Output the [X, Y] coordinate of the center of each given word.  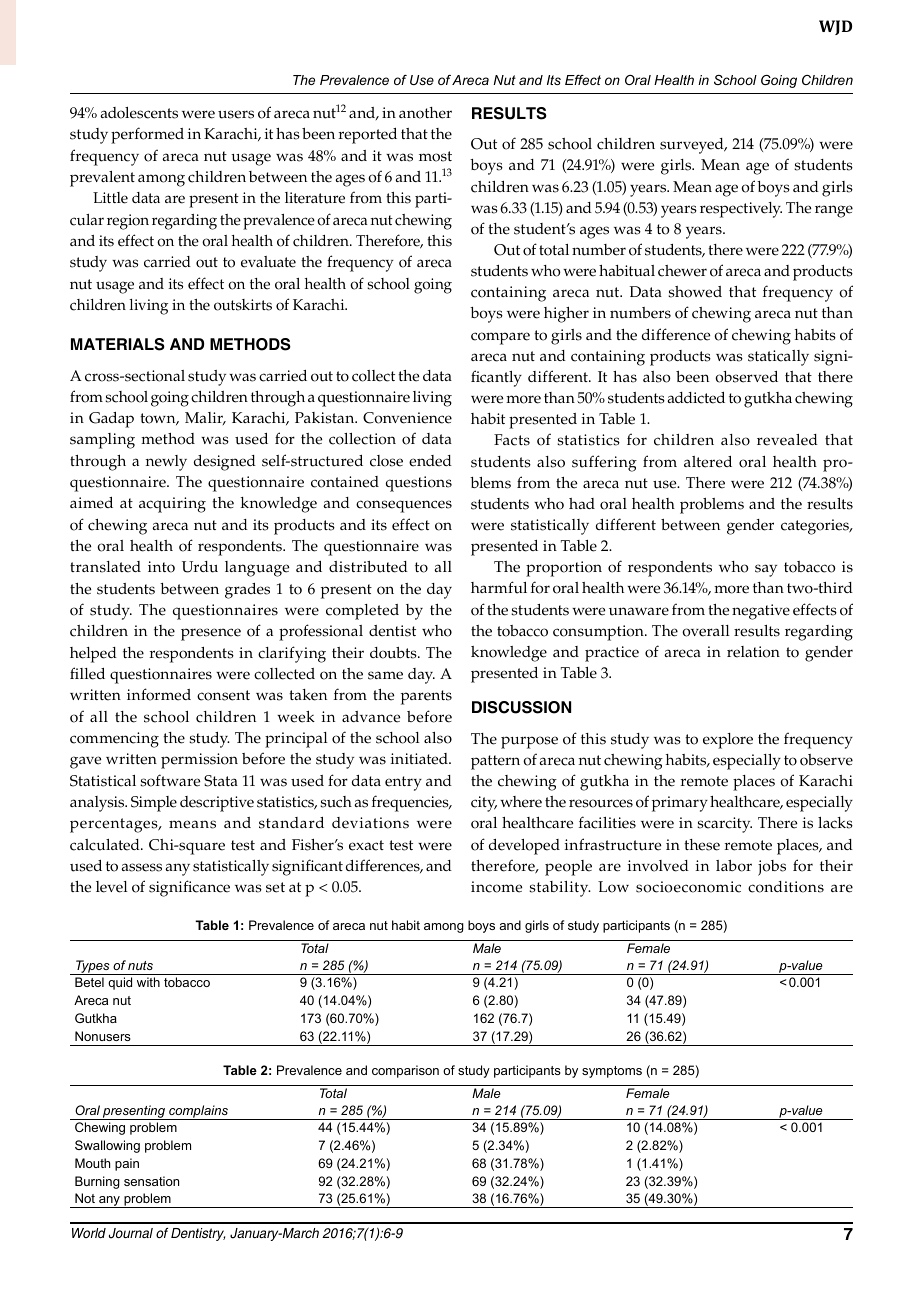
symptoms [612, 1072]
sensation [151, 1181]
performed [147, 135]
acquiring [172, 505]
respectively [741, 210]
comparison [405, 1071]
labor [734, 866]
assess [141, 867]
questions [419, 484]
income [496, 887]
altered [708, 462]
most [435, 156]
